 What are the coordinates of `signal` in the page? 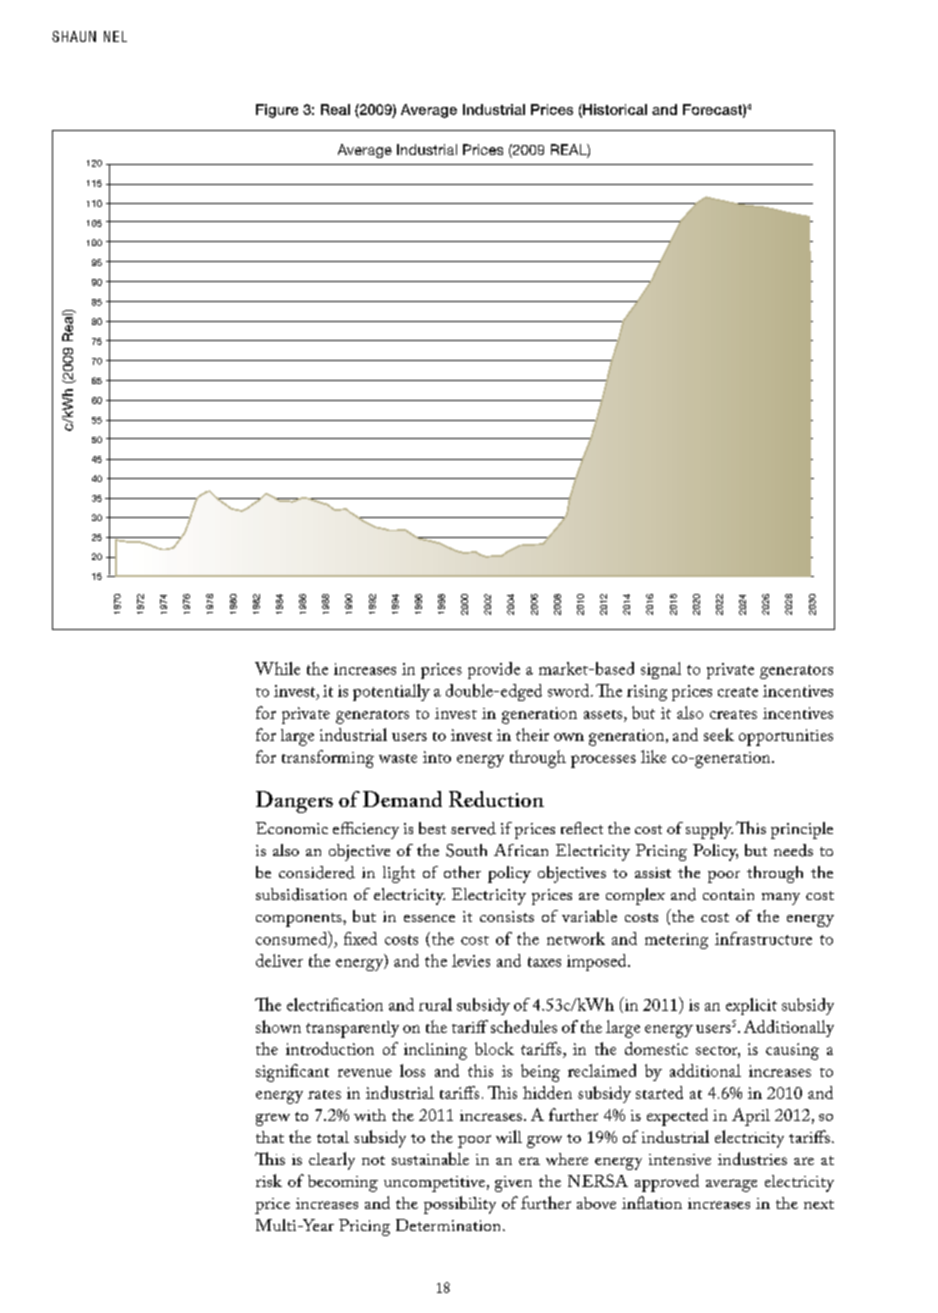 It's located at (661, 670).
